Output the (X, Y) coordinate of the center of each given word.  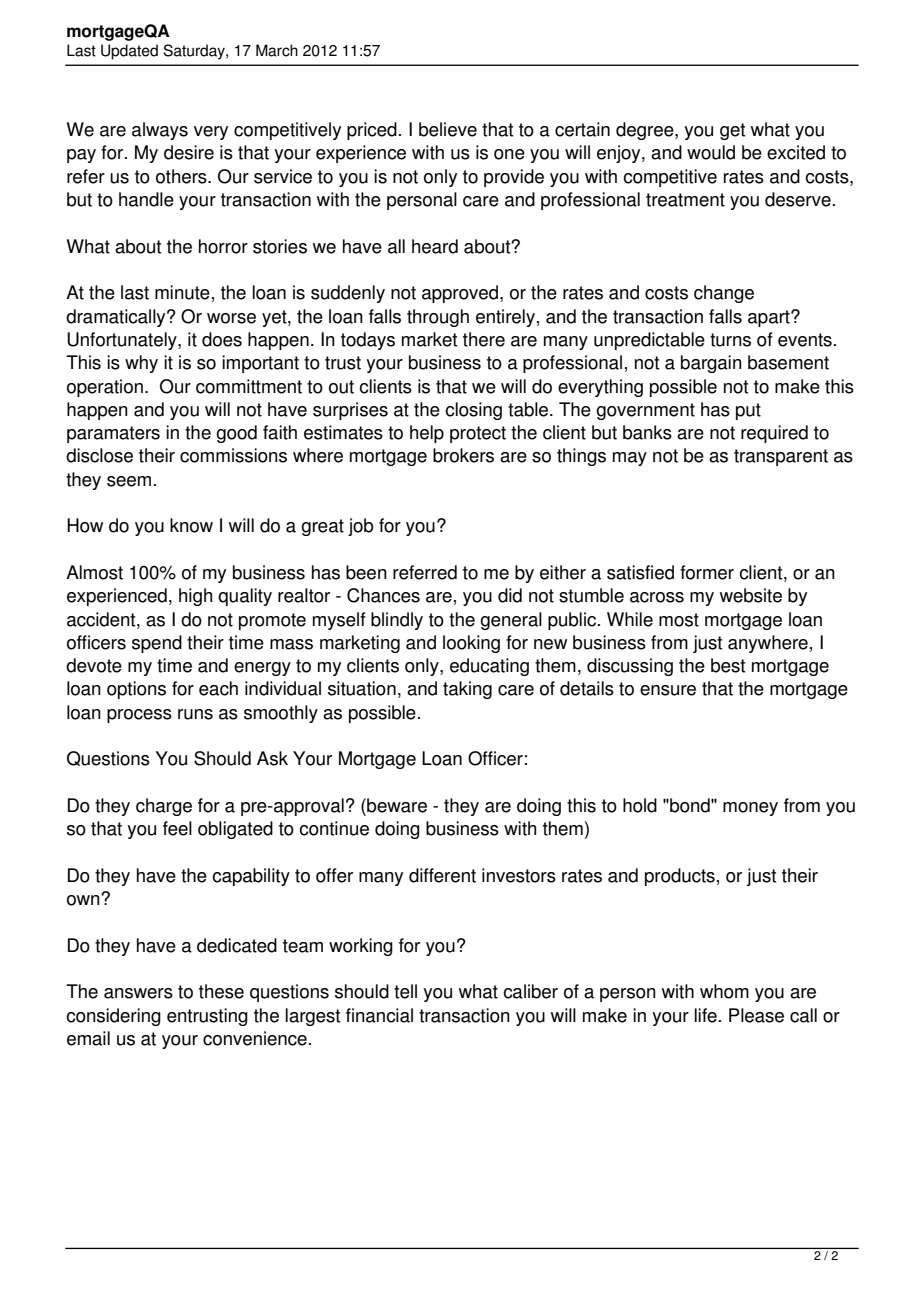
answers (138, 993)
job (360, 527)
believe (448, 129)
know (191, 525)
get (732, 131)
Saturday (195, 52)
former (707, 572)
